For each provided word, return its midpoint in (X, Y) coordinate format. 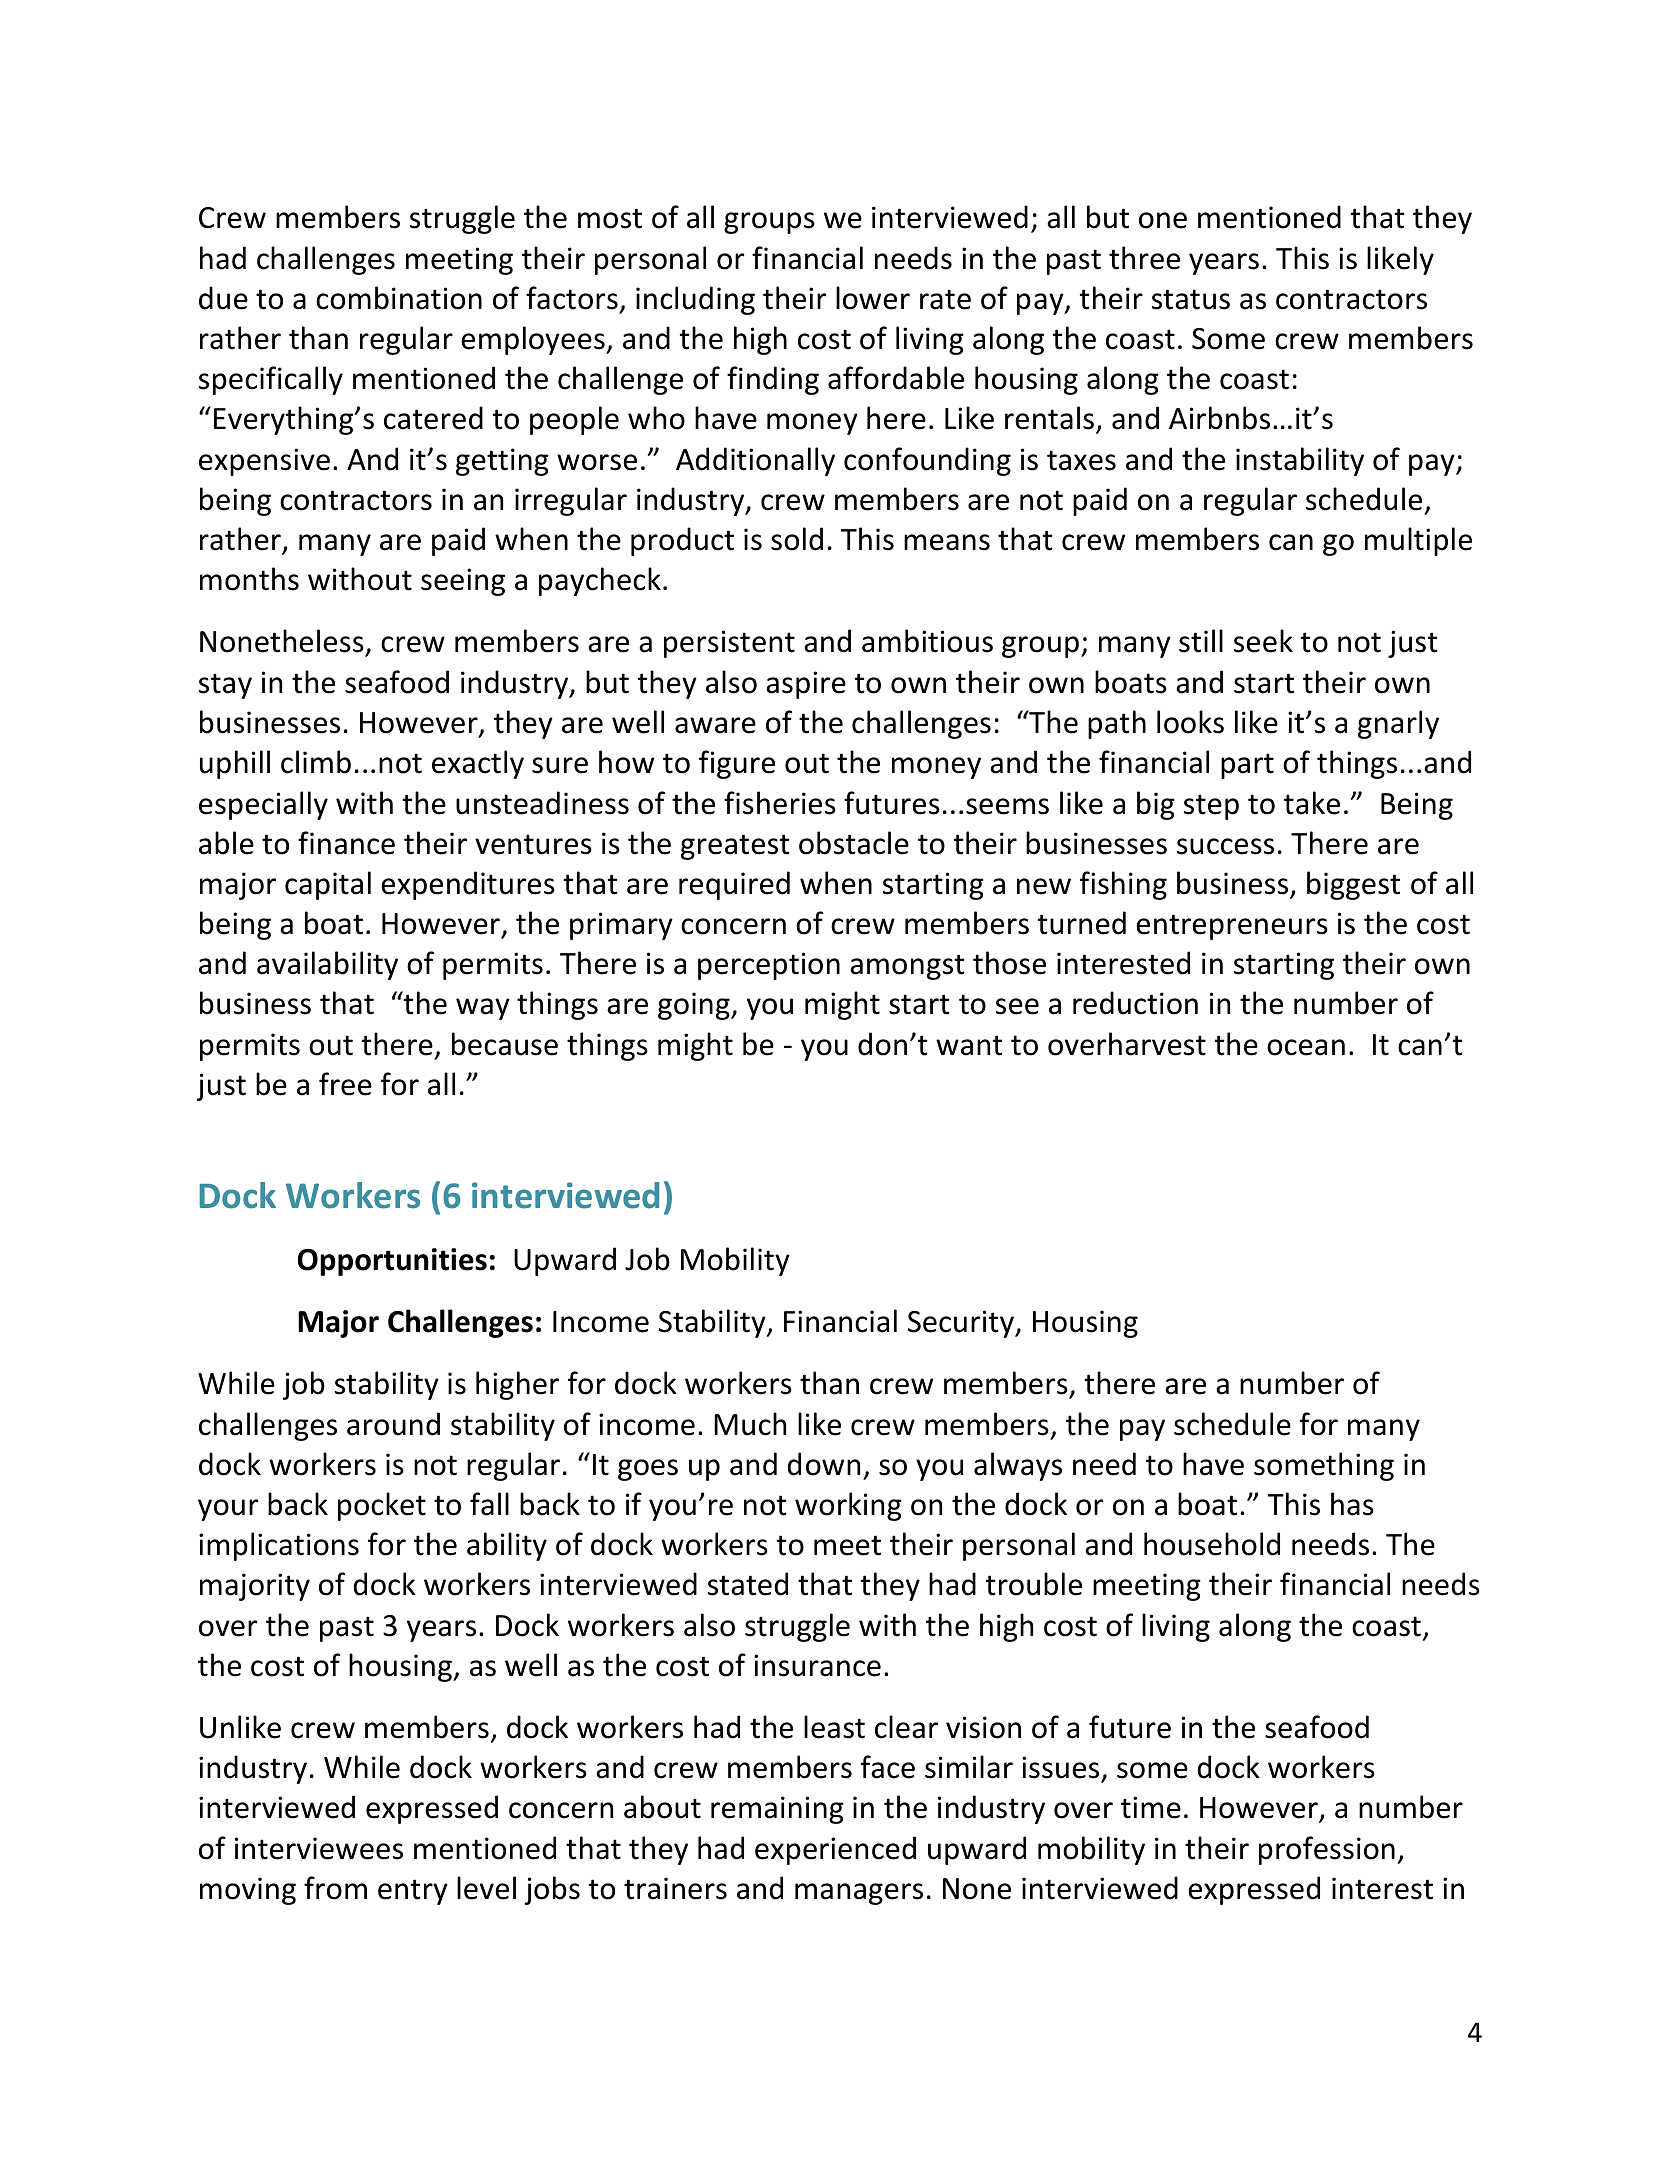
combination (399, 298)
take (1312, 803)
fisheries (780, 803)
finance (346, 843)
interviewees (319, 1848)
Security (962, 1324)
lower (873, 298)
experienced (835, 1850)
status (1191, 299)
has (1352, 1504)
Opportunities (392, 1262)
